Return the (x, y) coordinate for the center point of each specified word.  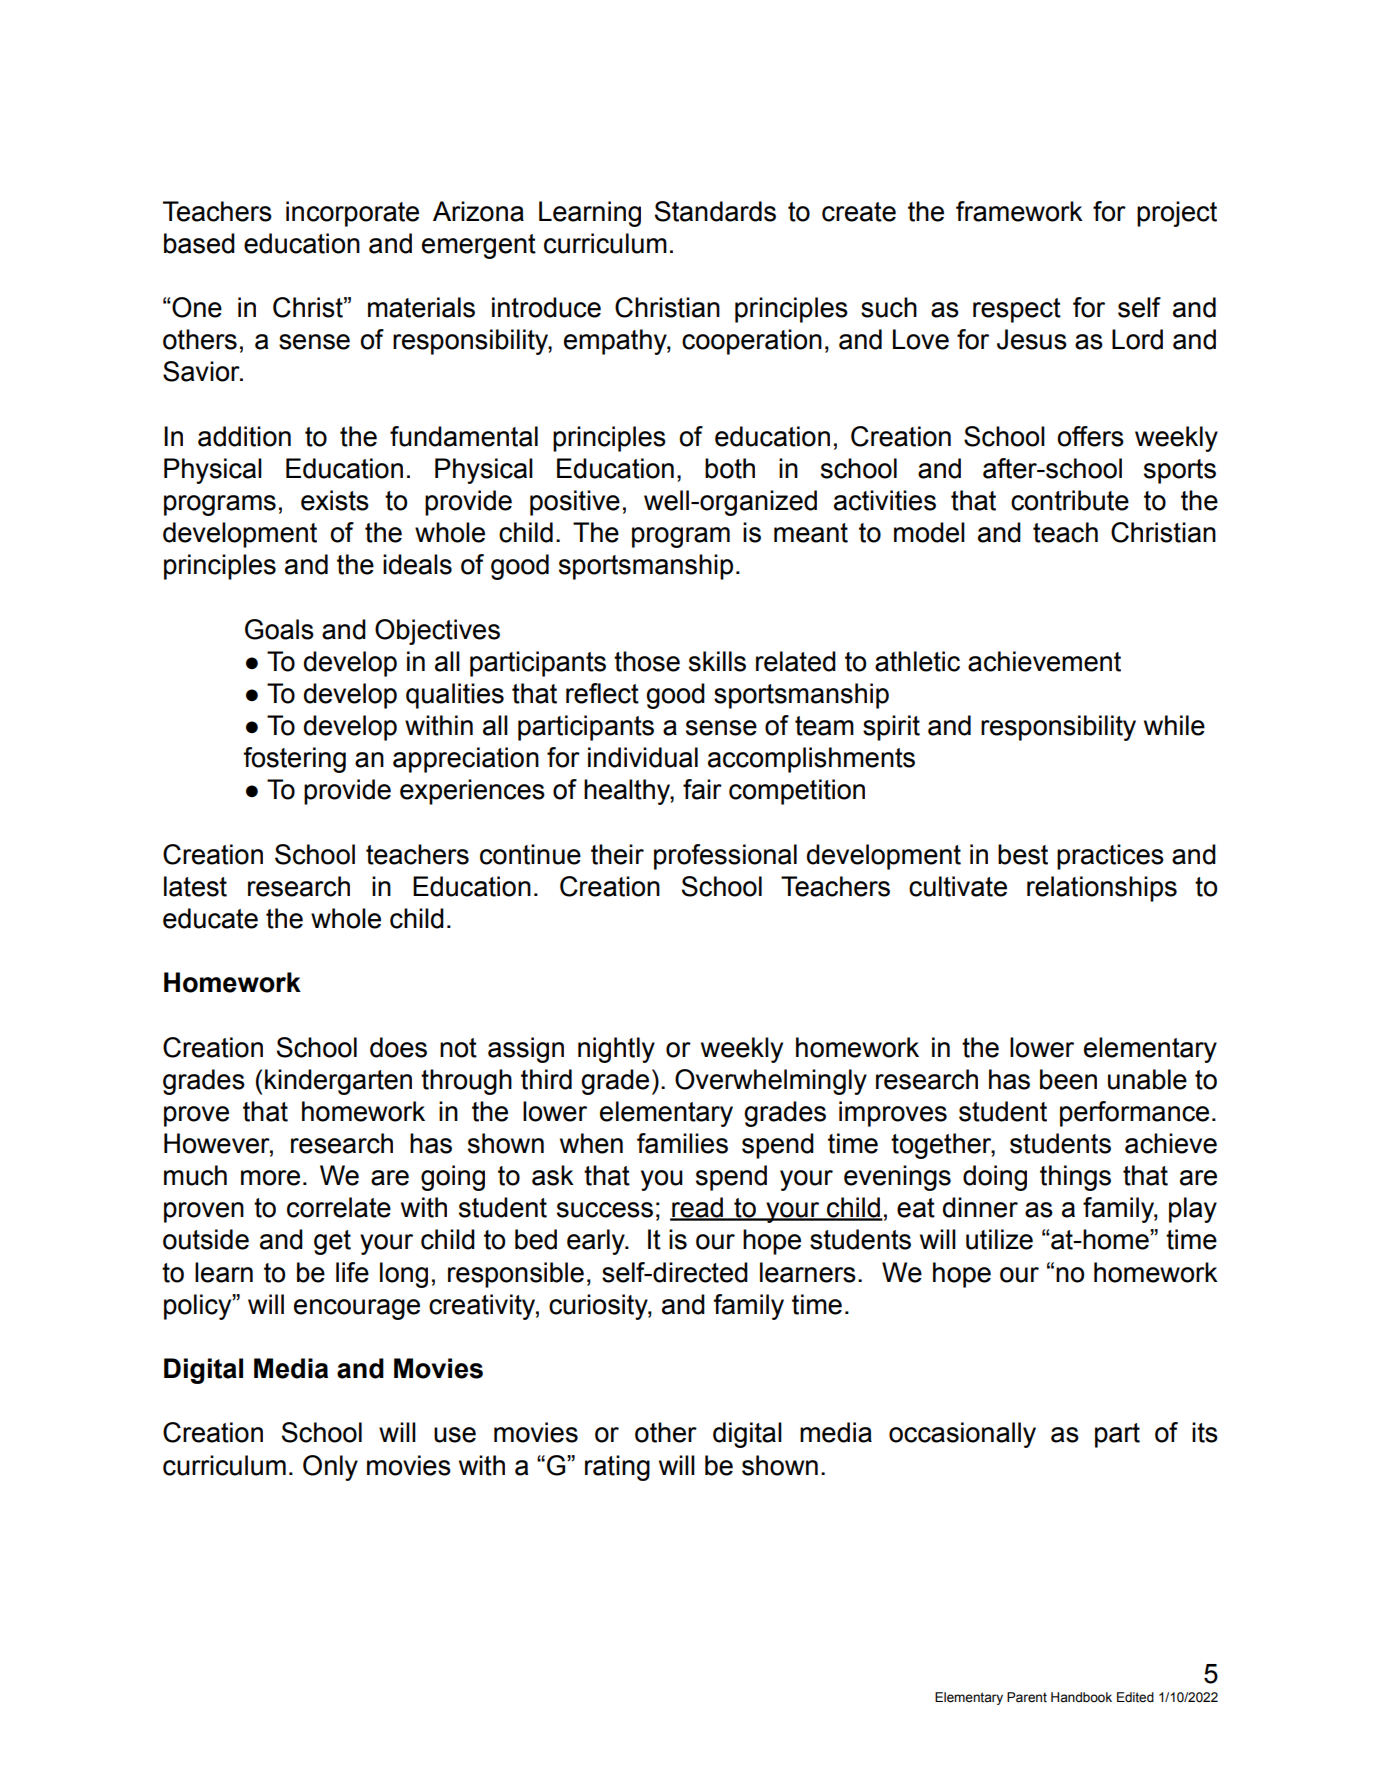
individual (643, 757)
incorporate (352, 214)
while (1174, 725)
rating (617, 1468)
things (1075, 1178)
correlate (339, 1207)
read (698, 1208)
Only (330, 1468)
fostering (294, 760)
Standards (715, 211)
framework (1019, 211)
